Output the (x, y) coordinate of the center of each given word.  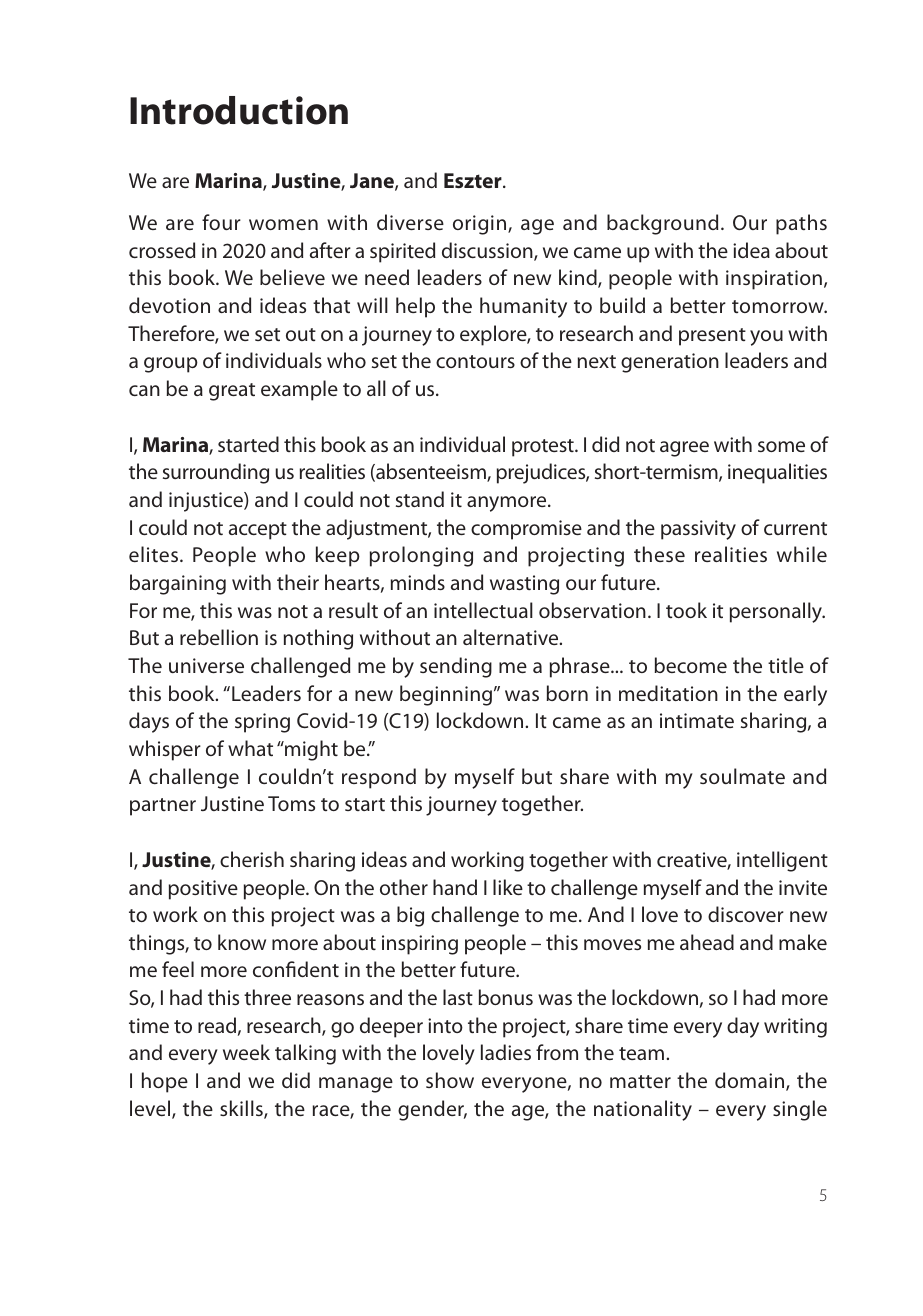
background (662, 224)
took (686, 610)
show (450, 1080)
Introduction (239, 110)
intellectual (483, 610)
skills (242, 1109)
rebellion (219, 637)
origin (481, 225)
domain (751, 1081)
